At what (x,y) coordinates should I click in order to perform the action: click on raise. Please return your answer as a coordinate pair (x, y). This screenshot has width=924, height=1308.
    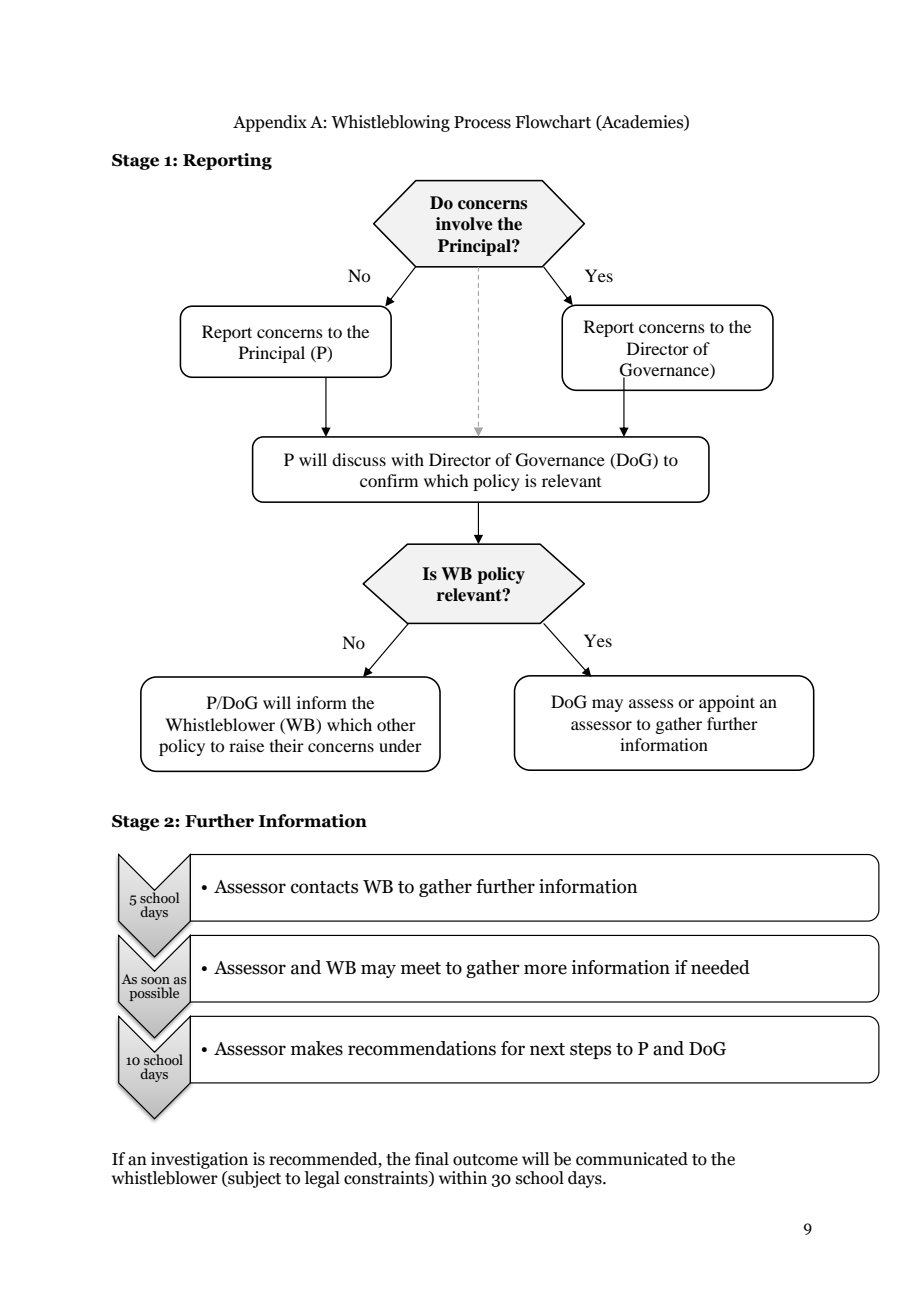
    Looking at the image, I should click on (246, 745).
